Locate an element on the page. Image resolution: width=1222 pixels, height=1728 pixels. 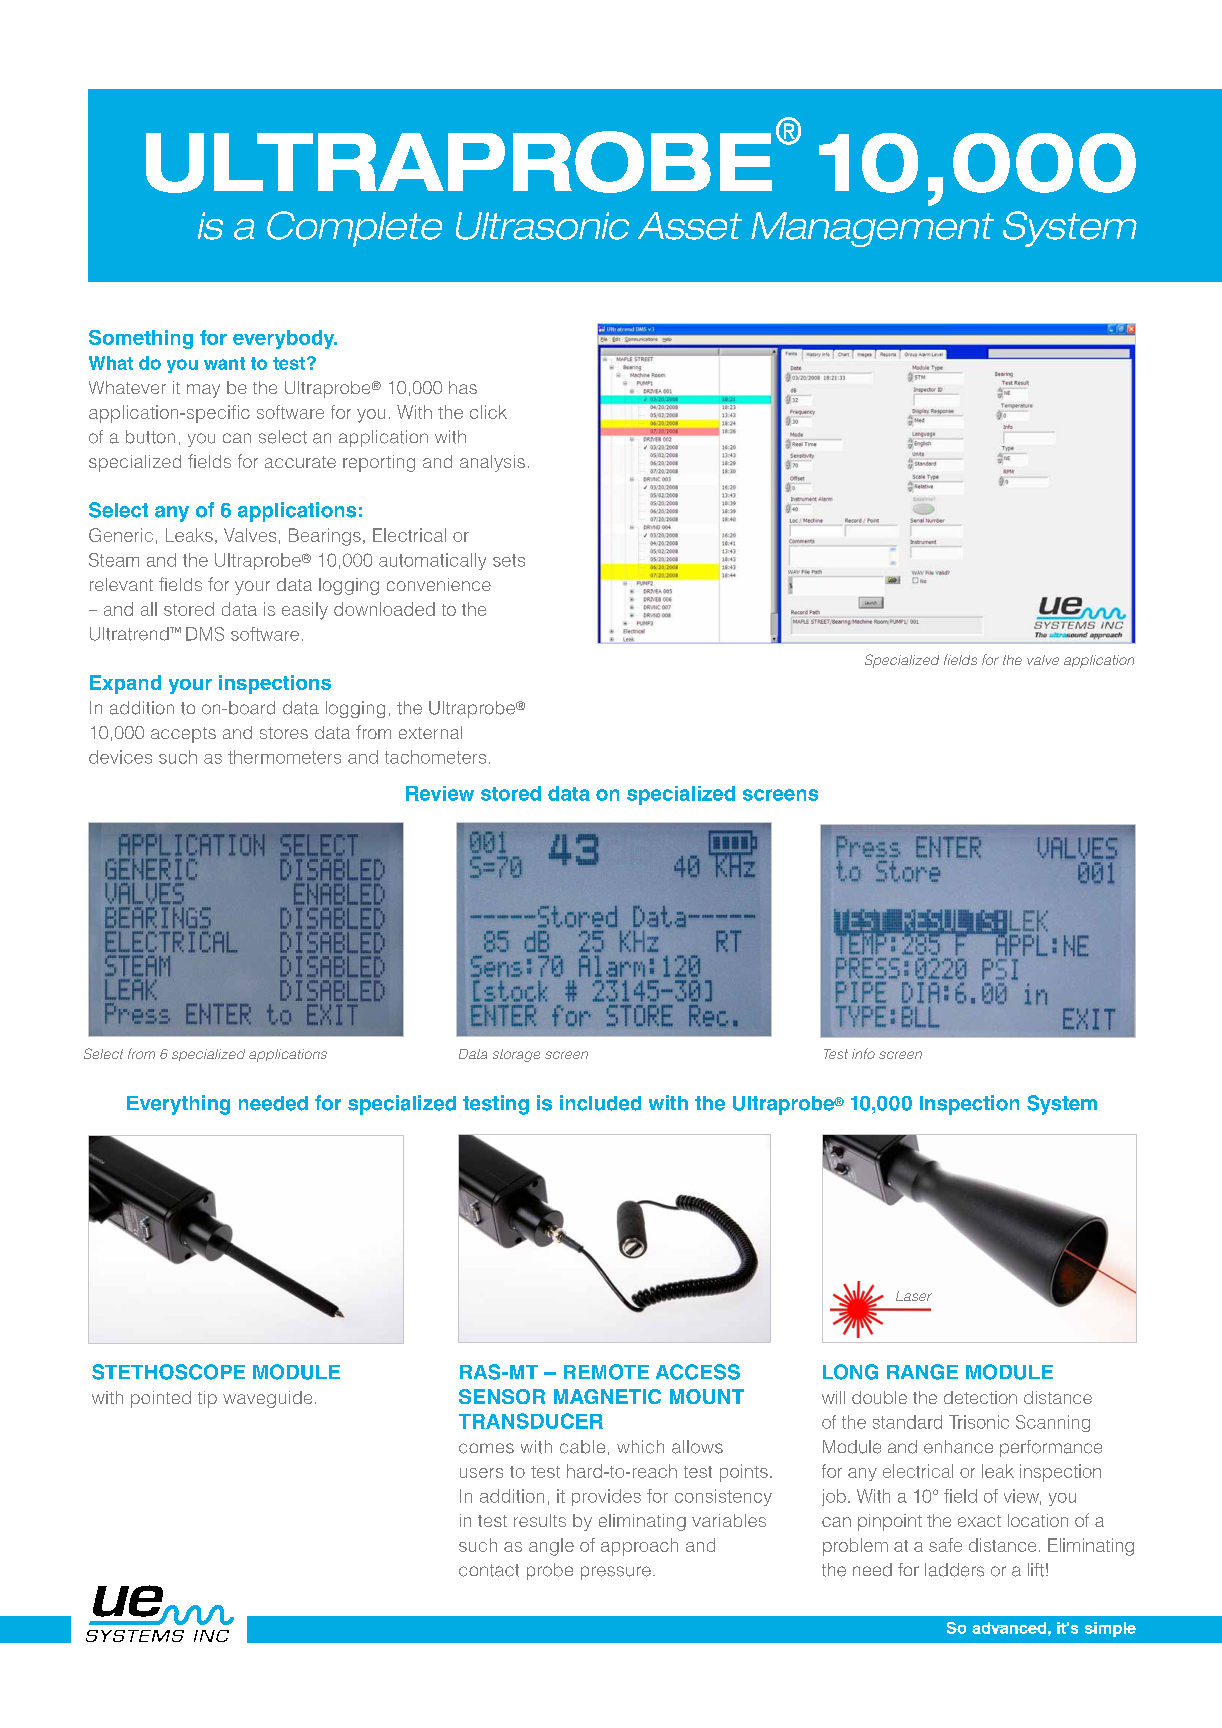
everybody is located at coordinates (285, 339).
